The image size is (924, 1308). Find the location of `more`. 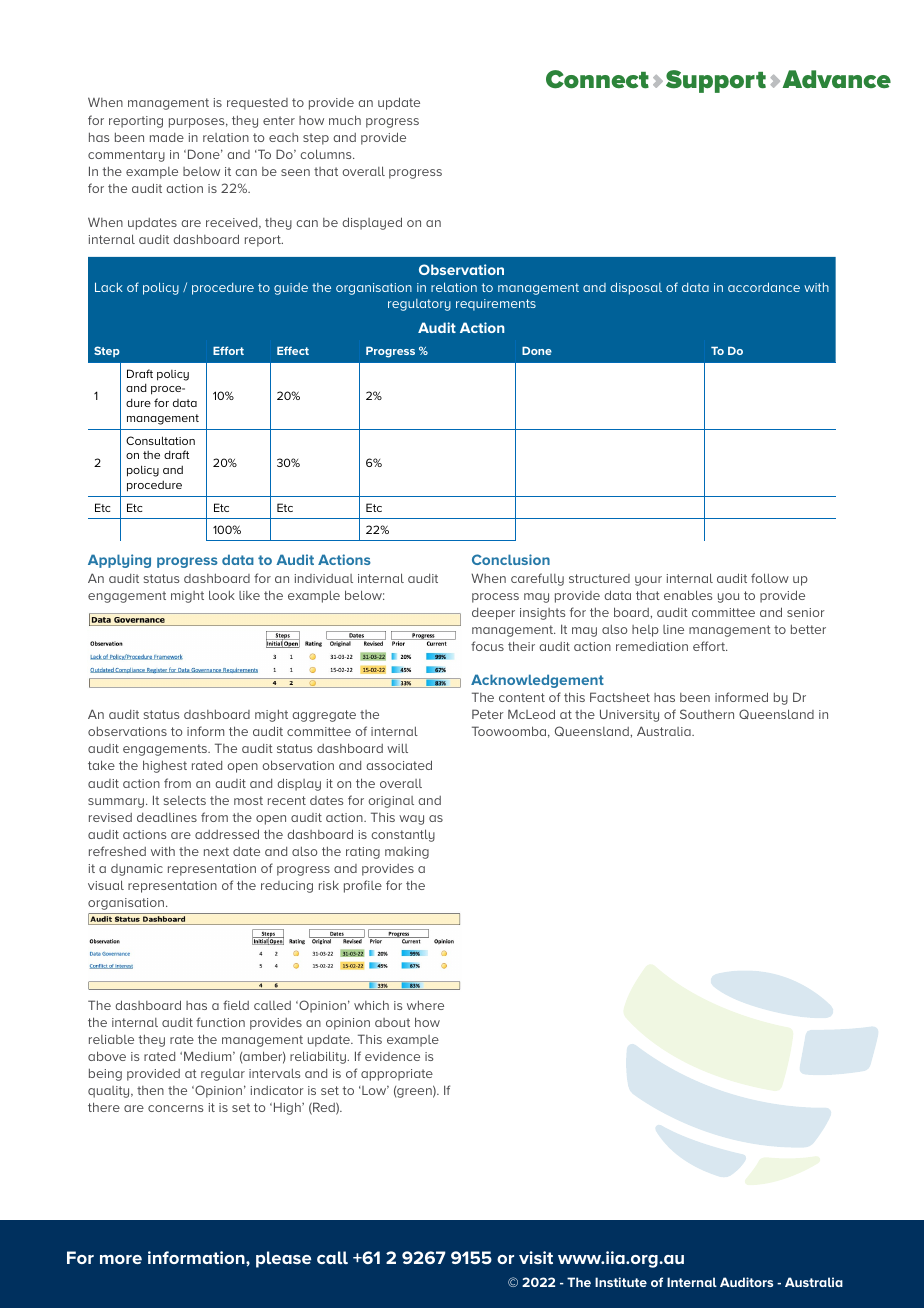

more is located at coordinates (121, 1259).
